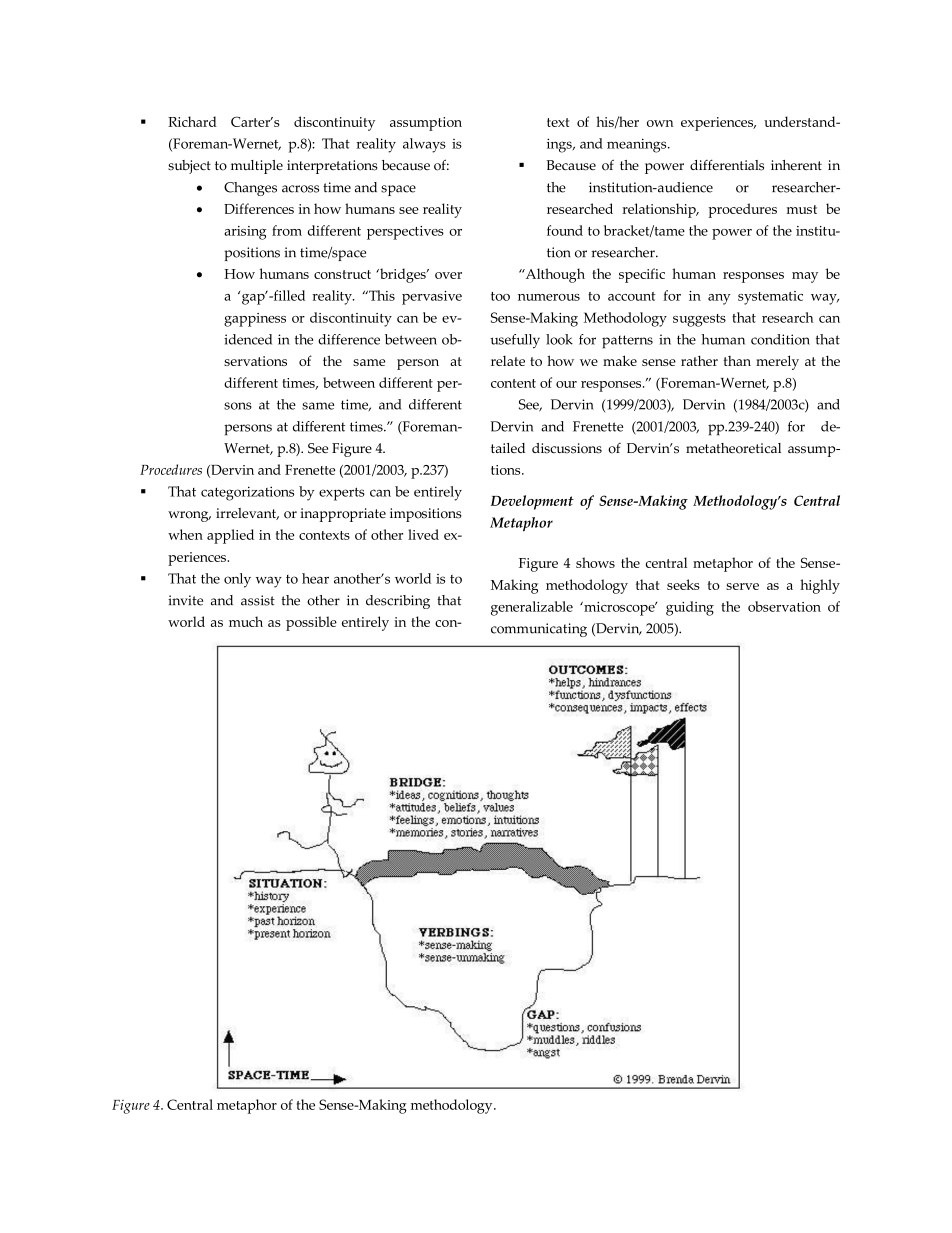 This screenshot has height=1233, width=952. I want to click on content, so click(513, 383).
